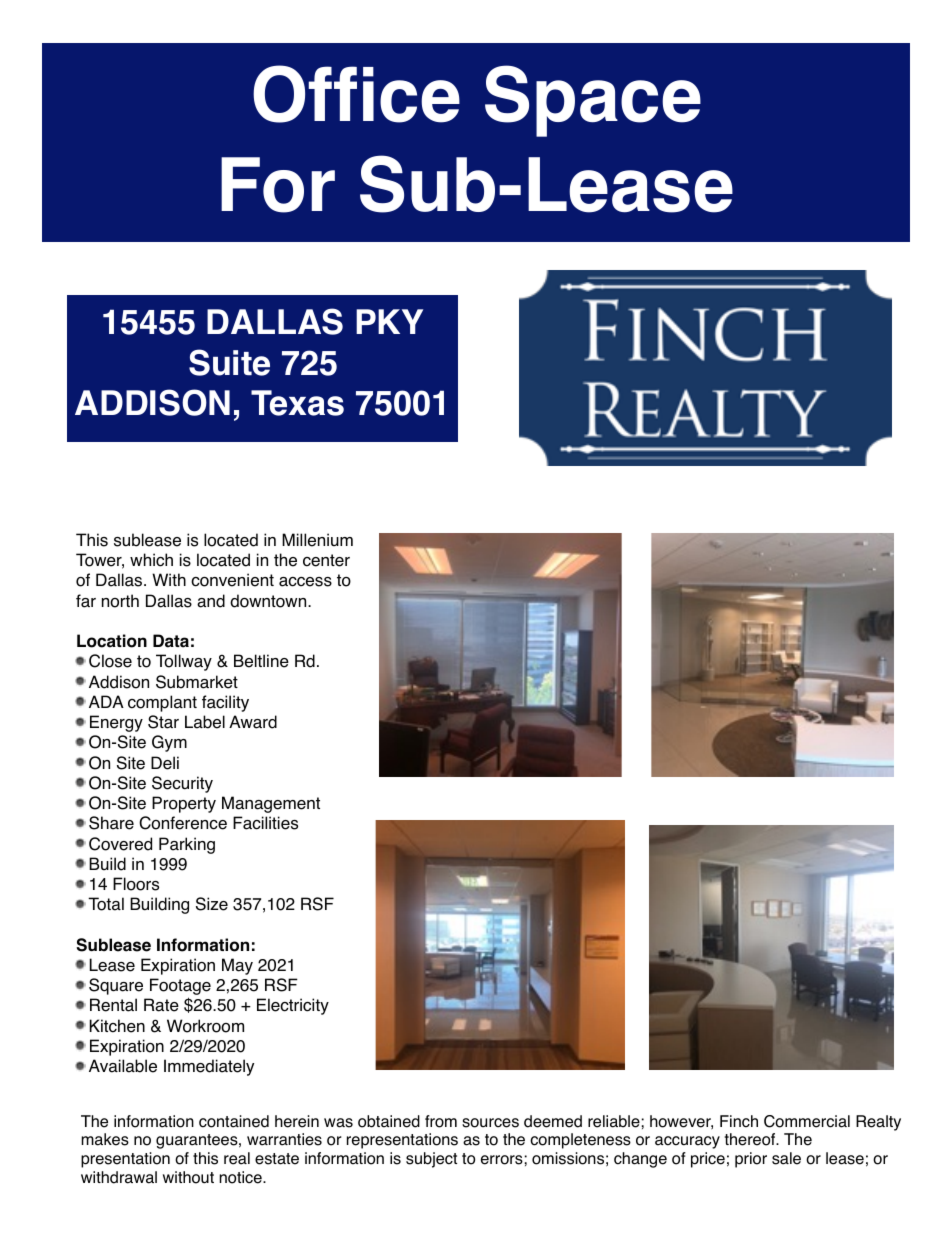 The width and height of the screenshot is (952, 1233). I want to click on center, so click(326, 560).
